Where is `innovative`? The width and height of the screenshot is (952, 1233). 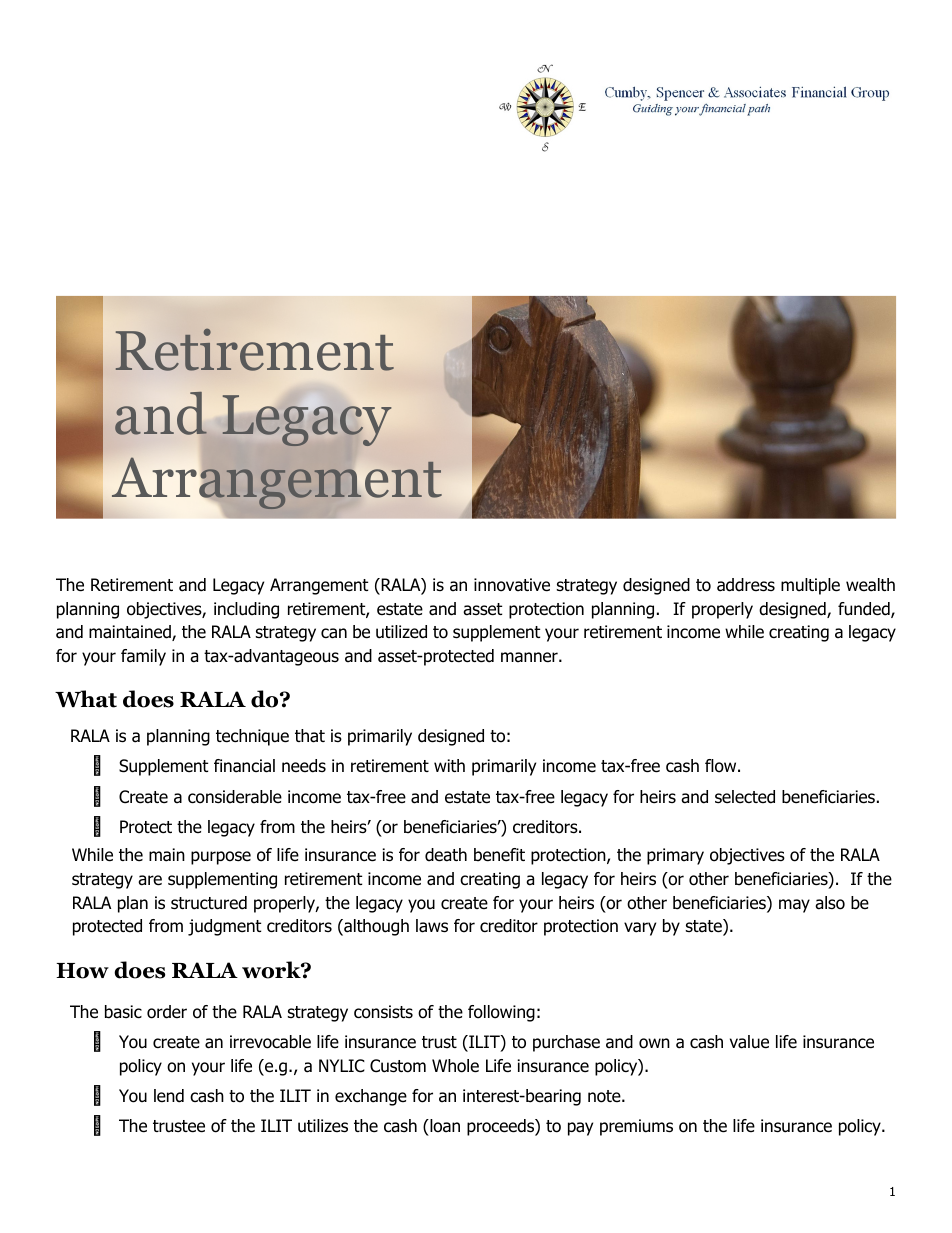
innovative is located at coordinates (512, 585).
